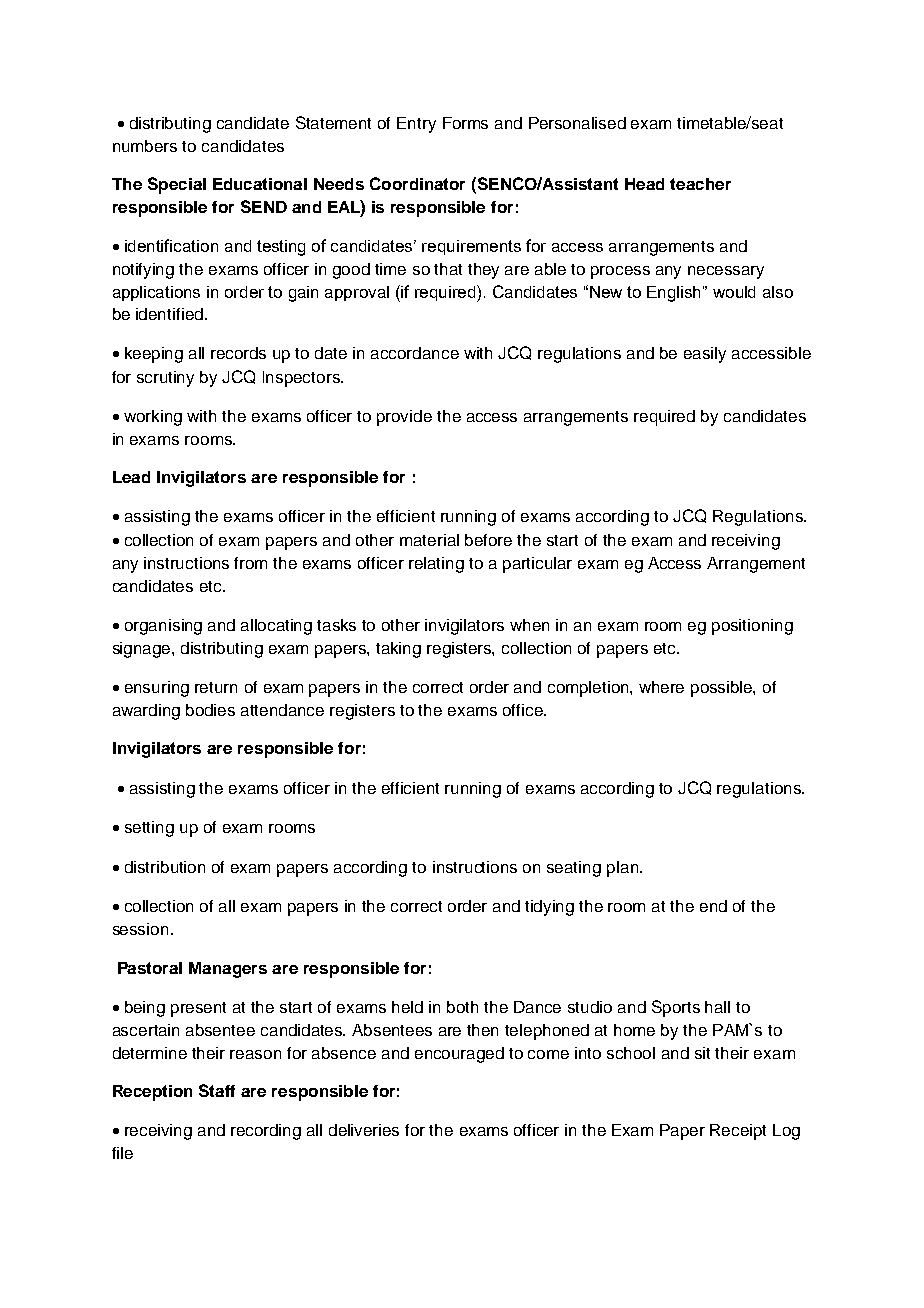  What do you see at coordinates (465, 123) in the image?
I see `Forms` at bounding box center [465, 123].
